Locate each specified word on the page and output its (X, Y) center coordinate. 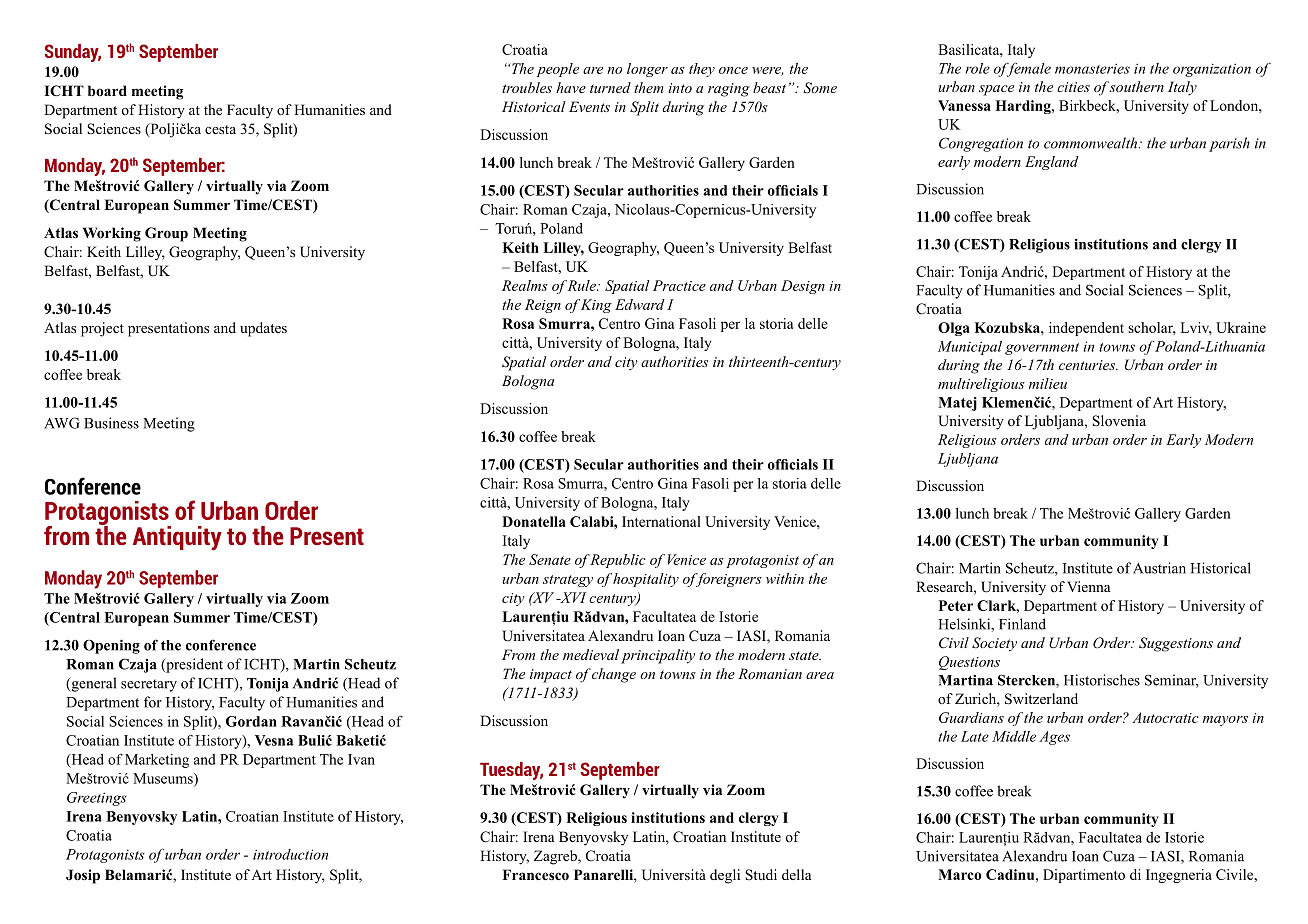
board (107, 90)
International (661, 521)
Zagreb (556, 857)
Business (111, 423)
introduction (290, 854)
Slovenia (1119, 421)
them (649, 87)
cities (1073, 87)
